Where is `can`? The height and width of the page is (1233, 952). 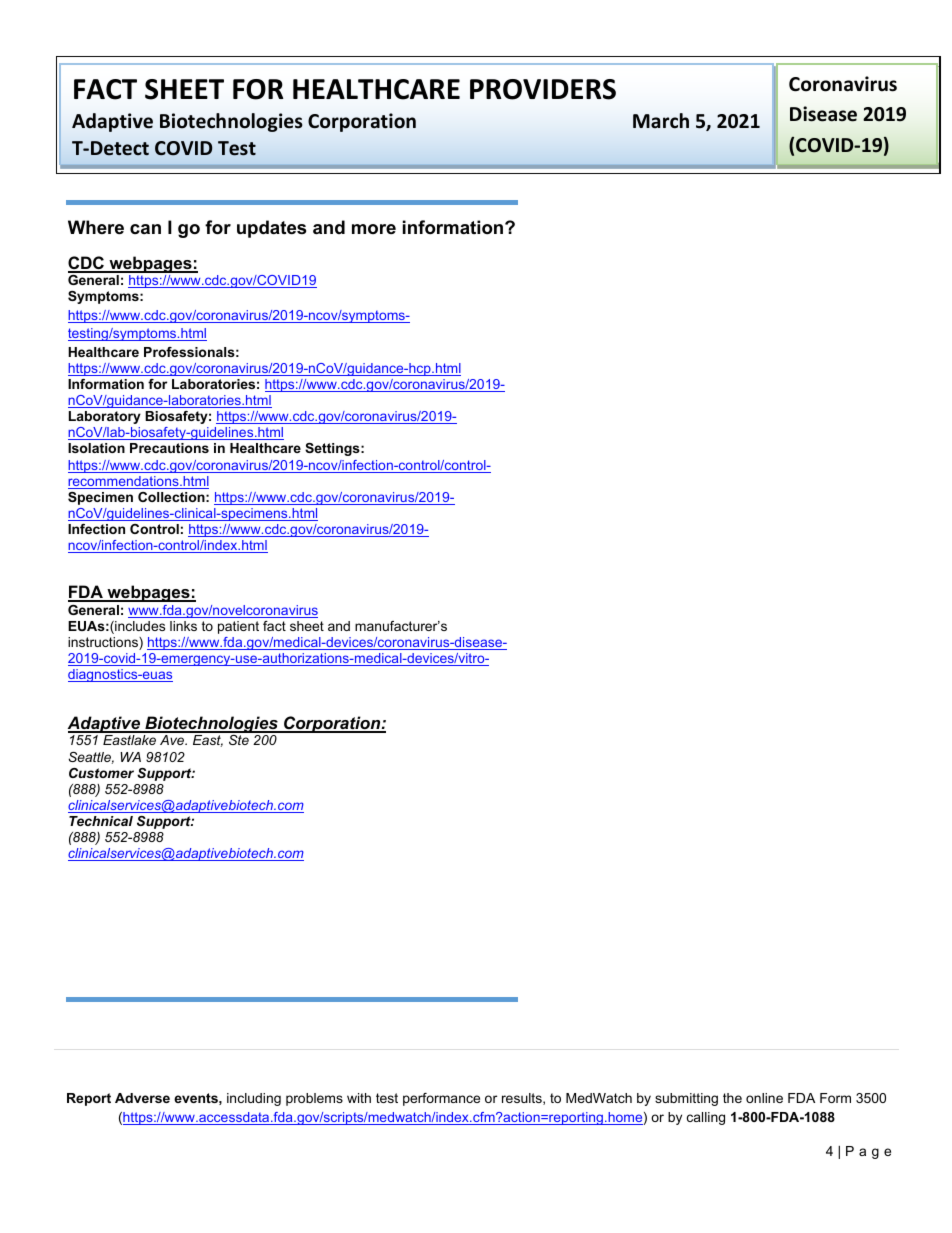 can is located at coordinates (145, 229).
